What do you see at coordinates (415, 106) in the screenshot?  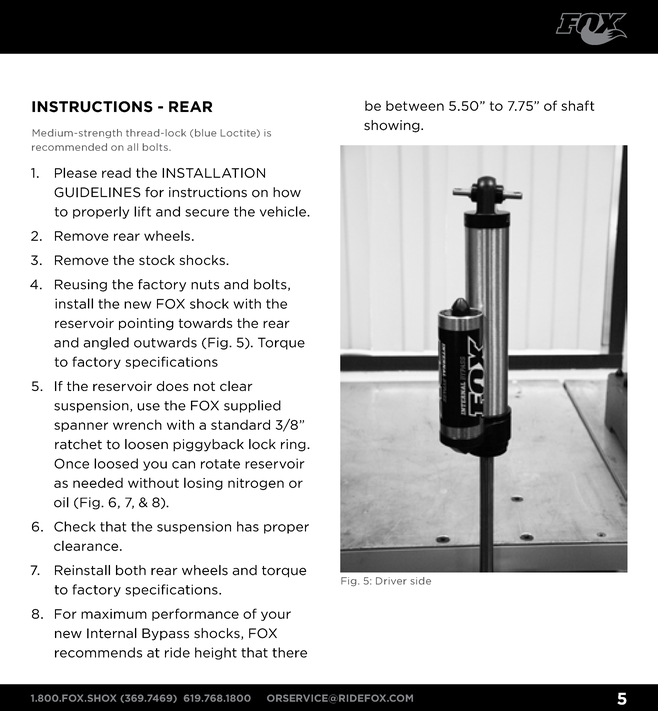 I see `between` at bounding box center [415, 106].
